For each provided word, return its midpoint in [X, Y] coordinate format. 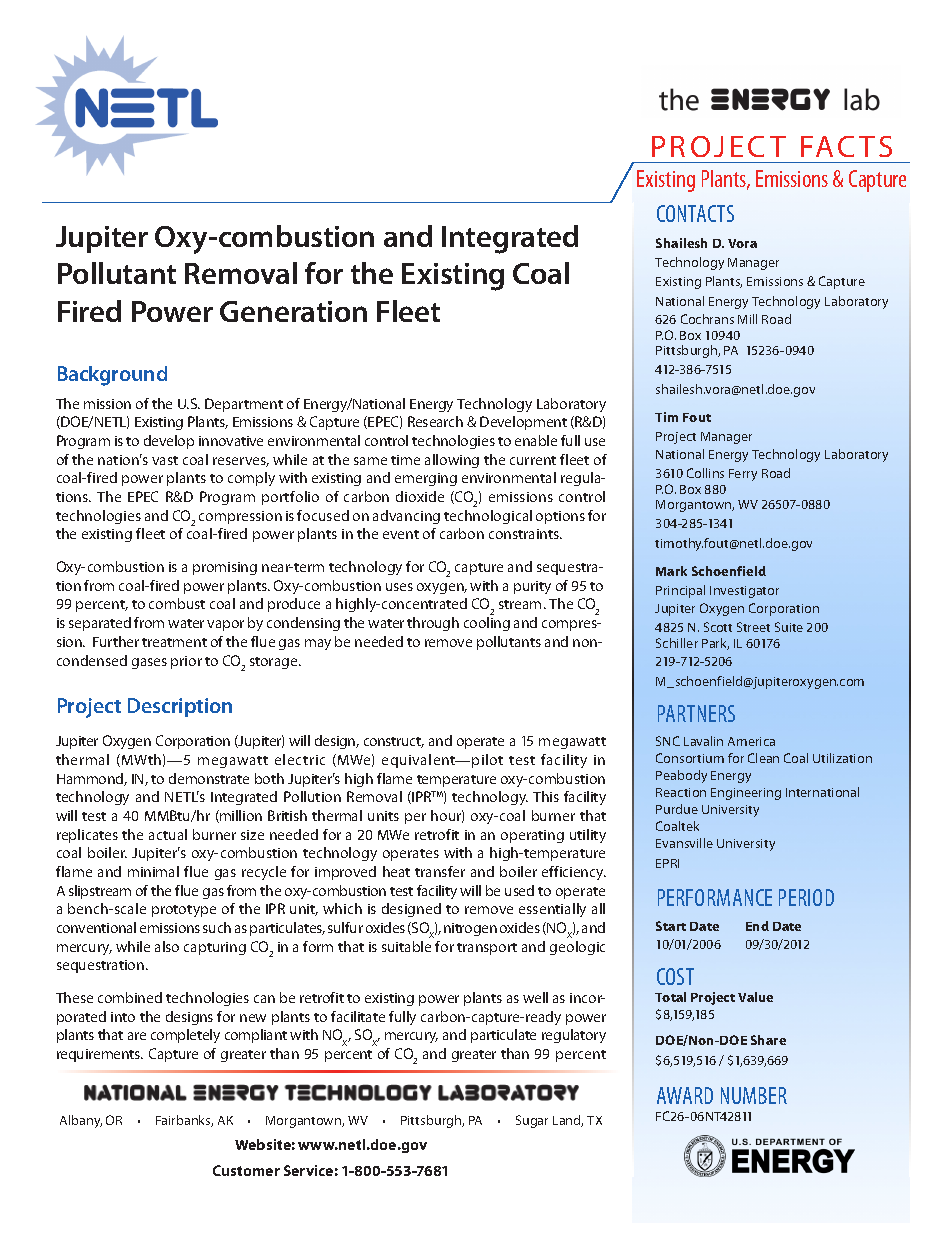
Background [112, 376]
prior [186, 662]
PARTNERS [696, 713]
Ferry [743, 475]
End [757, 926]
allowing [452, 461]
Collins [705, 473]
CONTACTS [695, 213]
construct [394, 742]
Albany [81, 1121]
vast [165, 460]
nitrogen [470, 929]
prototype [184, 911]
